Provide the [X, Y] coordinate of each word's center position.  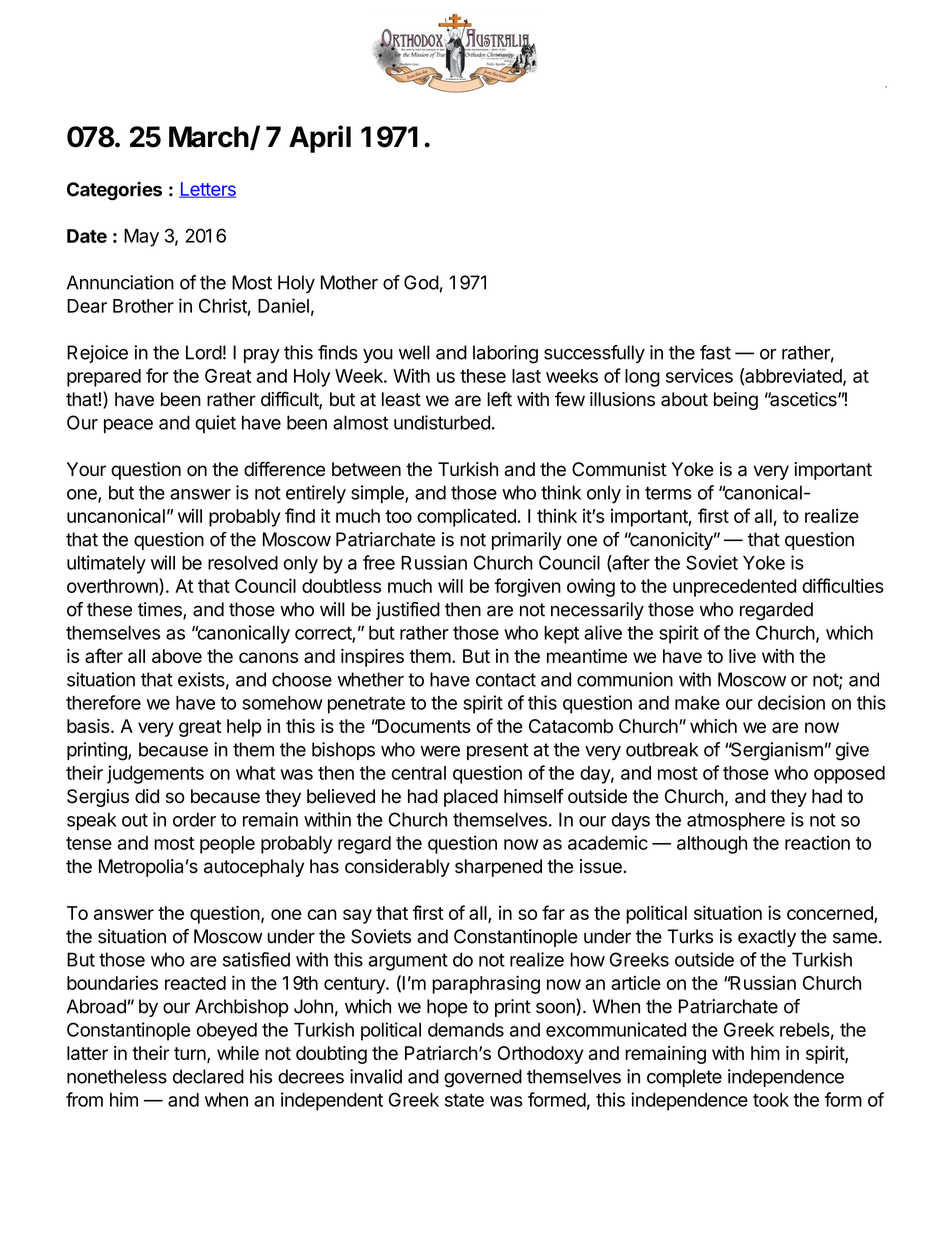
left [499, 399]
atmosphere [736, 821]
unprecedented [734, 588]
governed [483, 1078]
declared [208, 1076]
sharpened [498, 868]
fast [715, 352]
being [736, 401]
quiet [215, 424]
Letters [207, 190]
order [194, 819]
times [161, 610]
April [320, 139]
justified [408, 611]
